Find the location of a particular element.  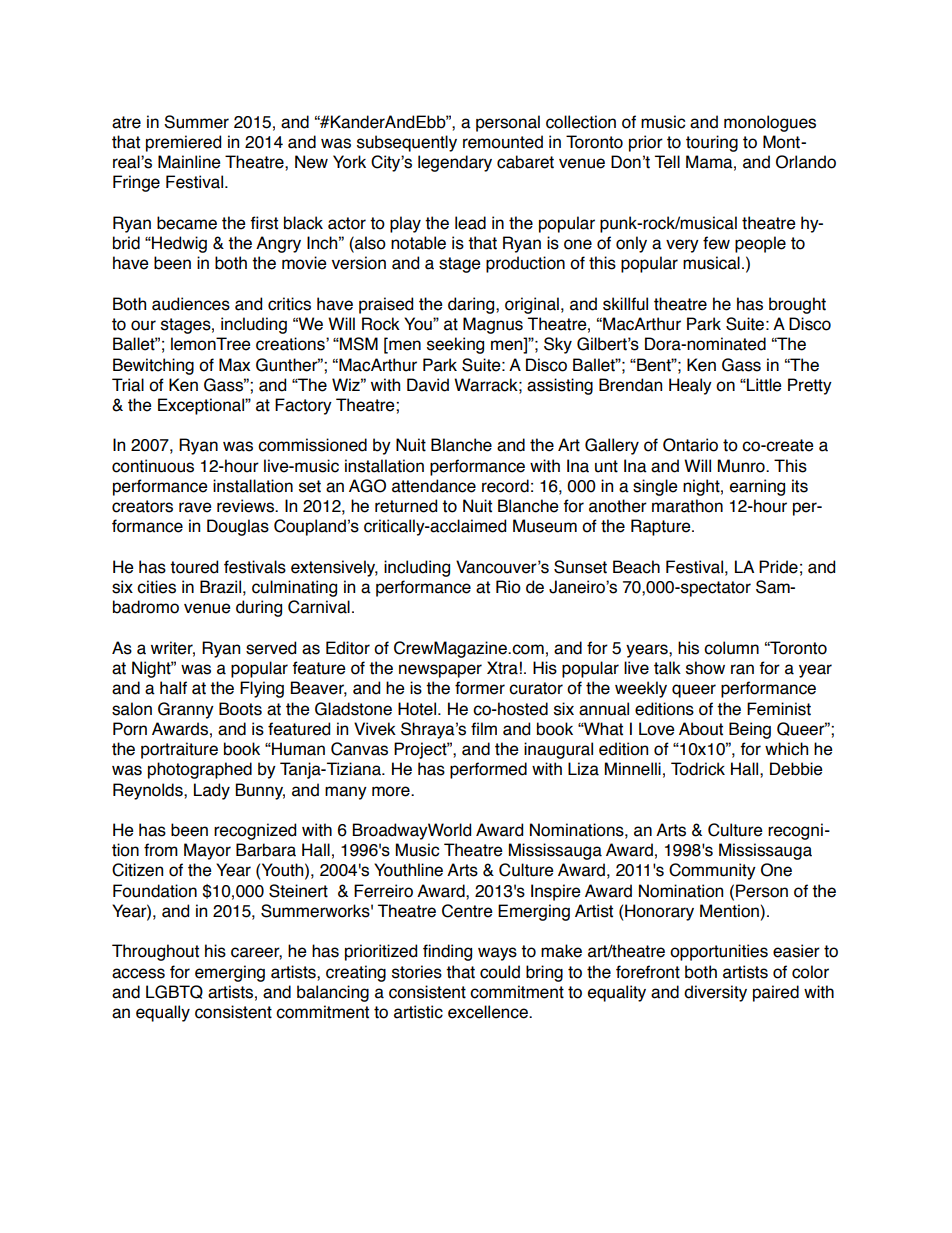

performed is located at coordinates (488, 770).
